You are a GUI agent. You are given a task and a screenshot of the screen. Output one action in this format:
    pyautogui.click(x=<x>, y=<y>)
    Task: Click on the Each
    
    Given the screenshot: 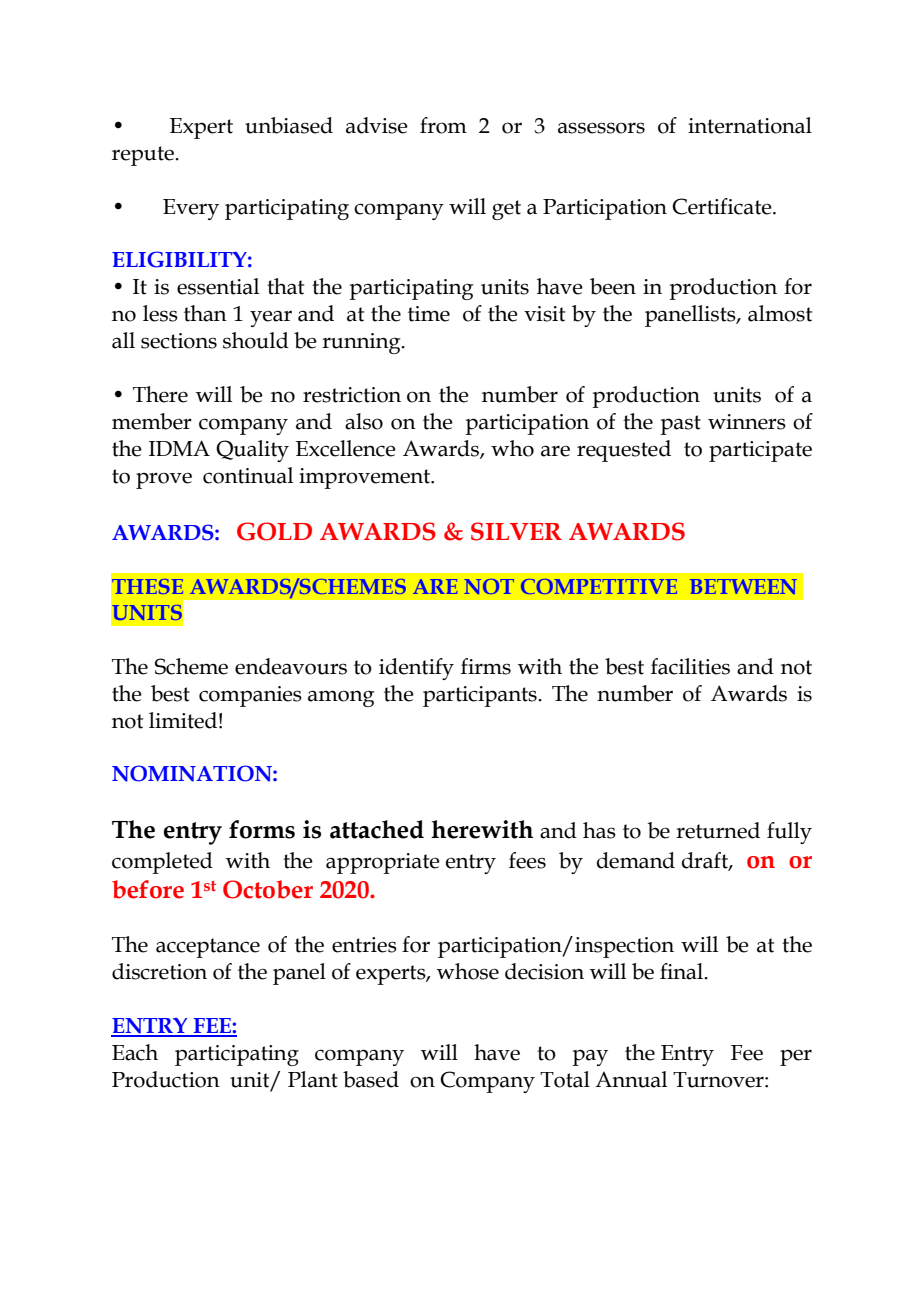 What is the action you would take?
    pyautogui.click(x=135, y=1052)
